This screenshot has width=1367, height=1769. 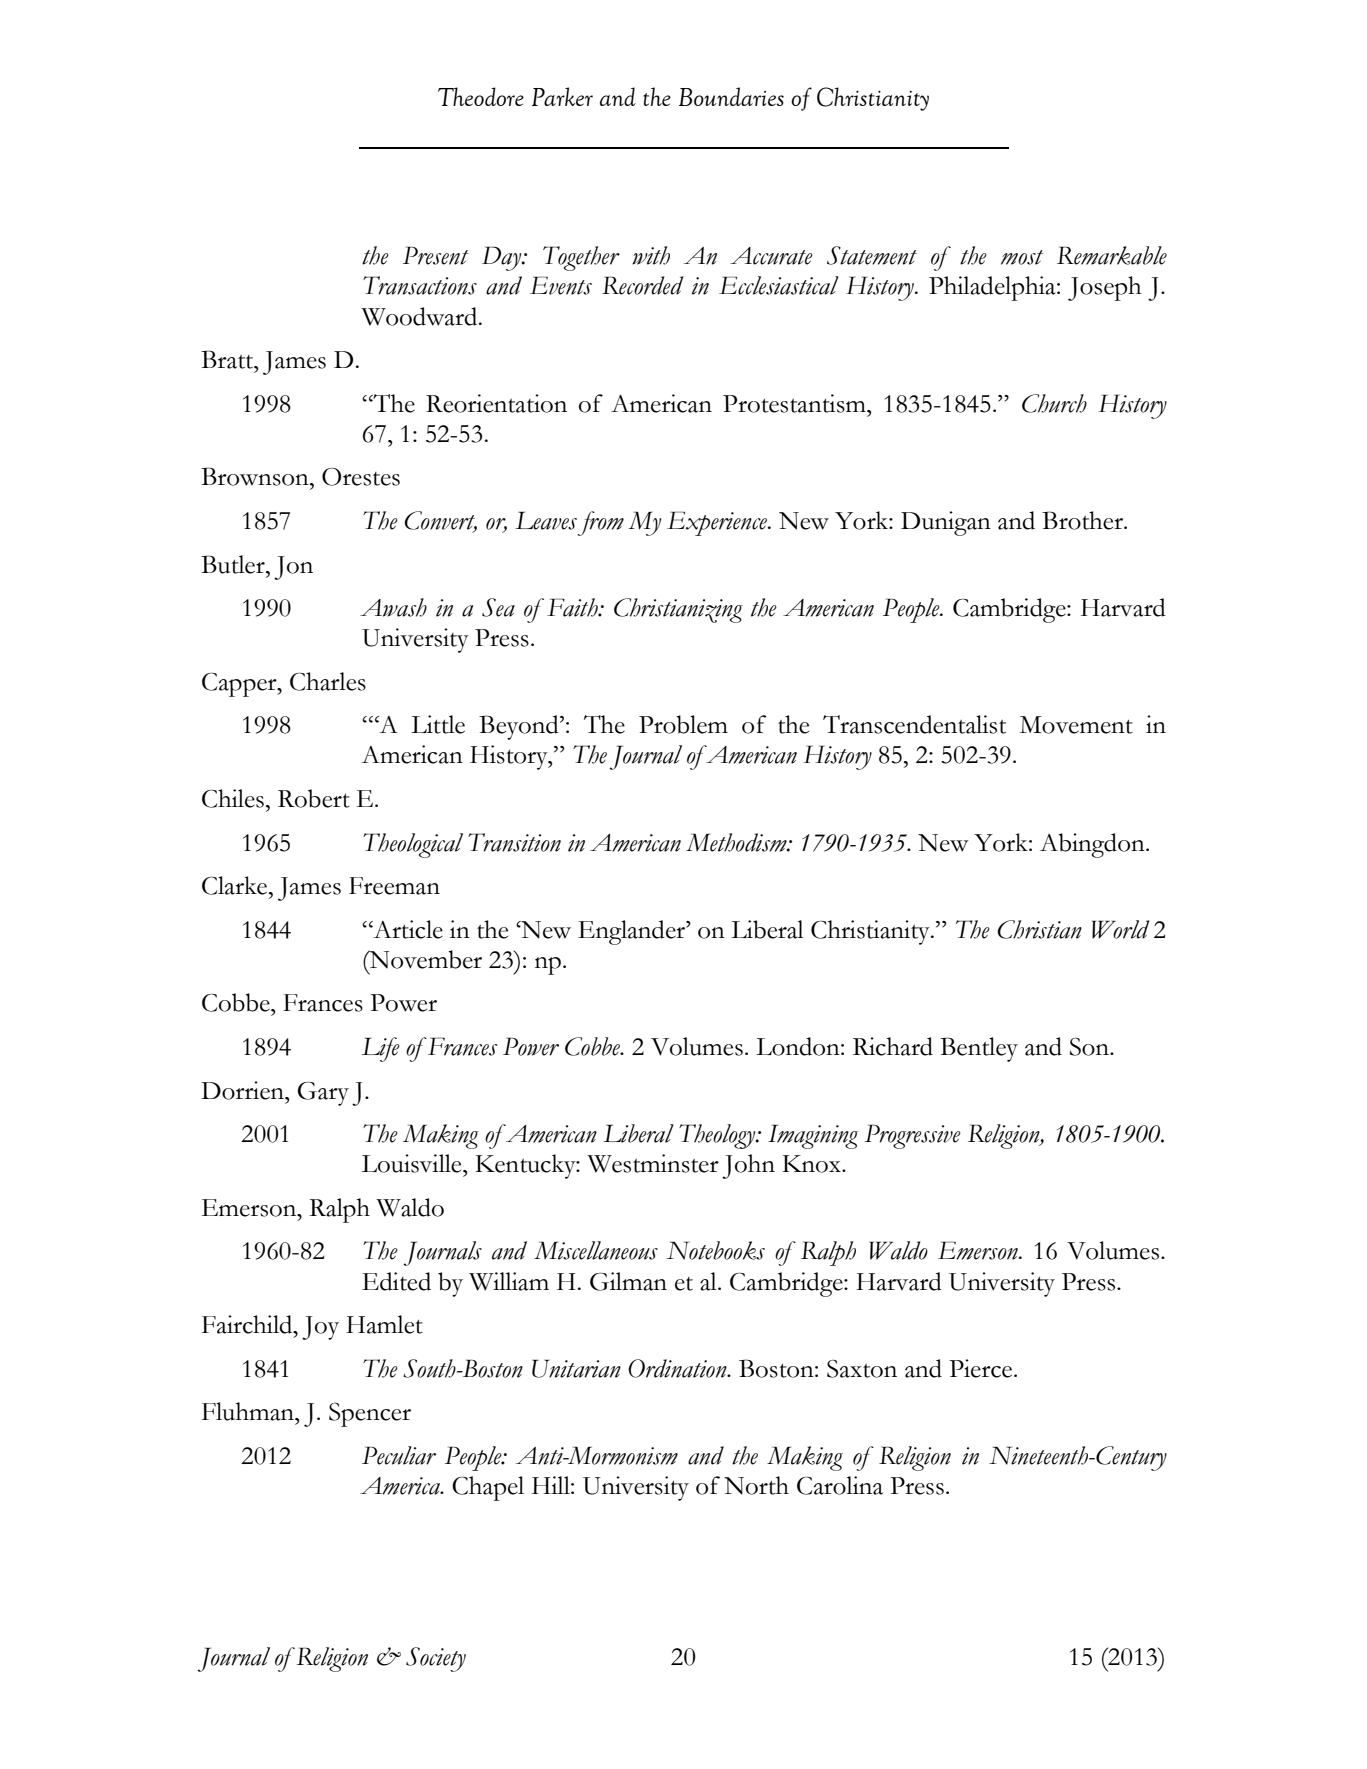 What do you see at coordinates (731, 96) in the screenshot?
I see `Boundaries` at bounding box center [731, 96].
